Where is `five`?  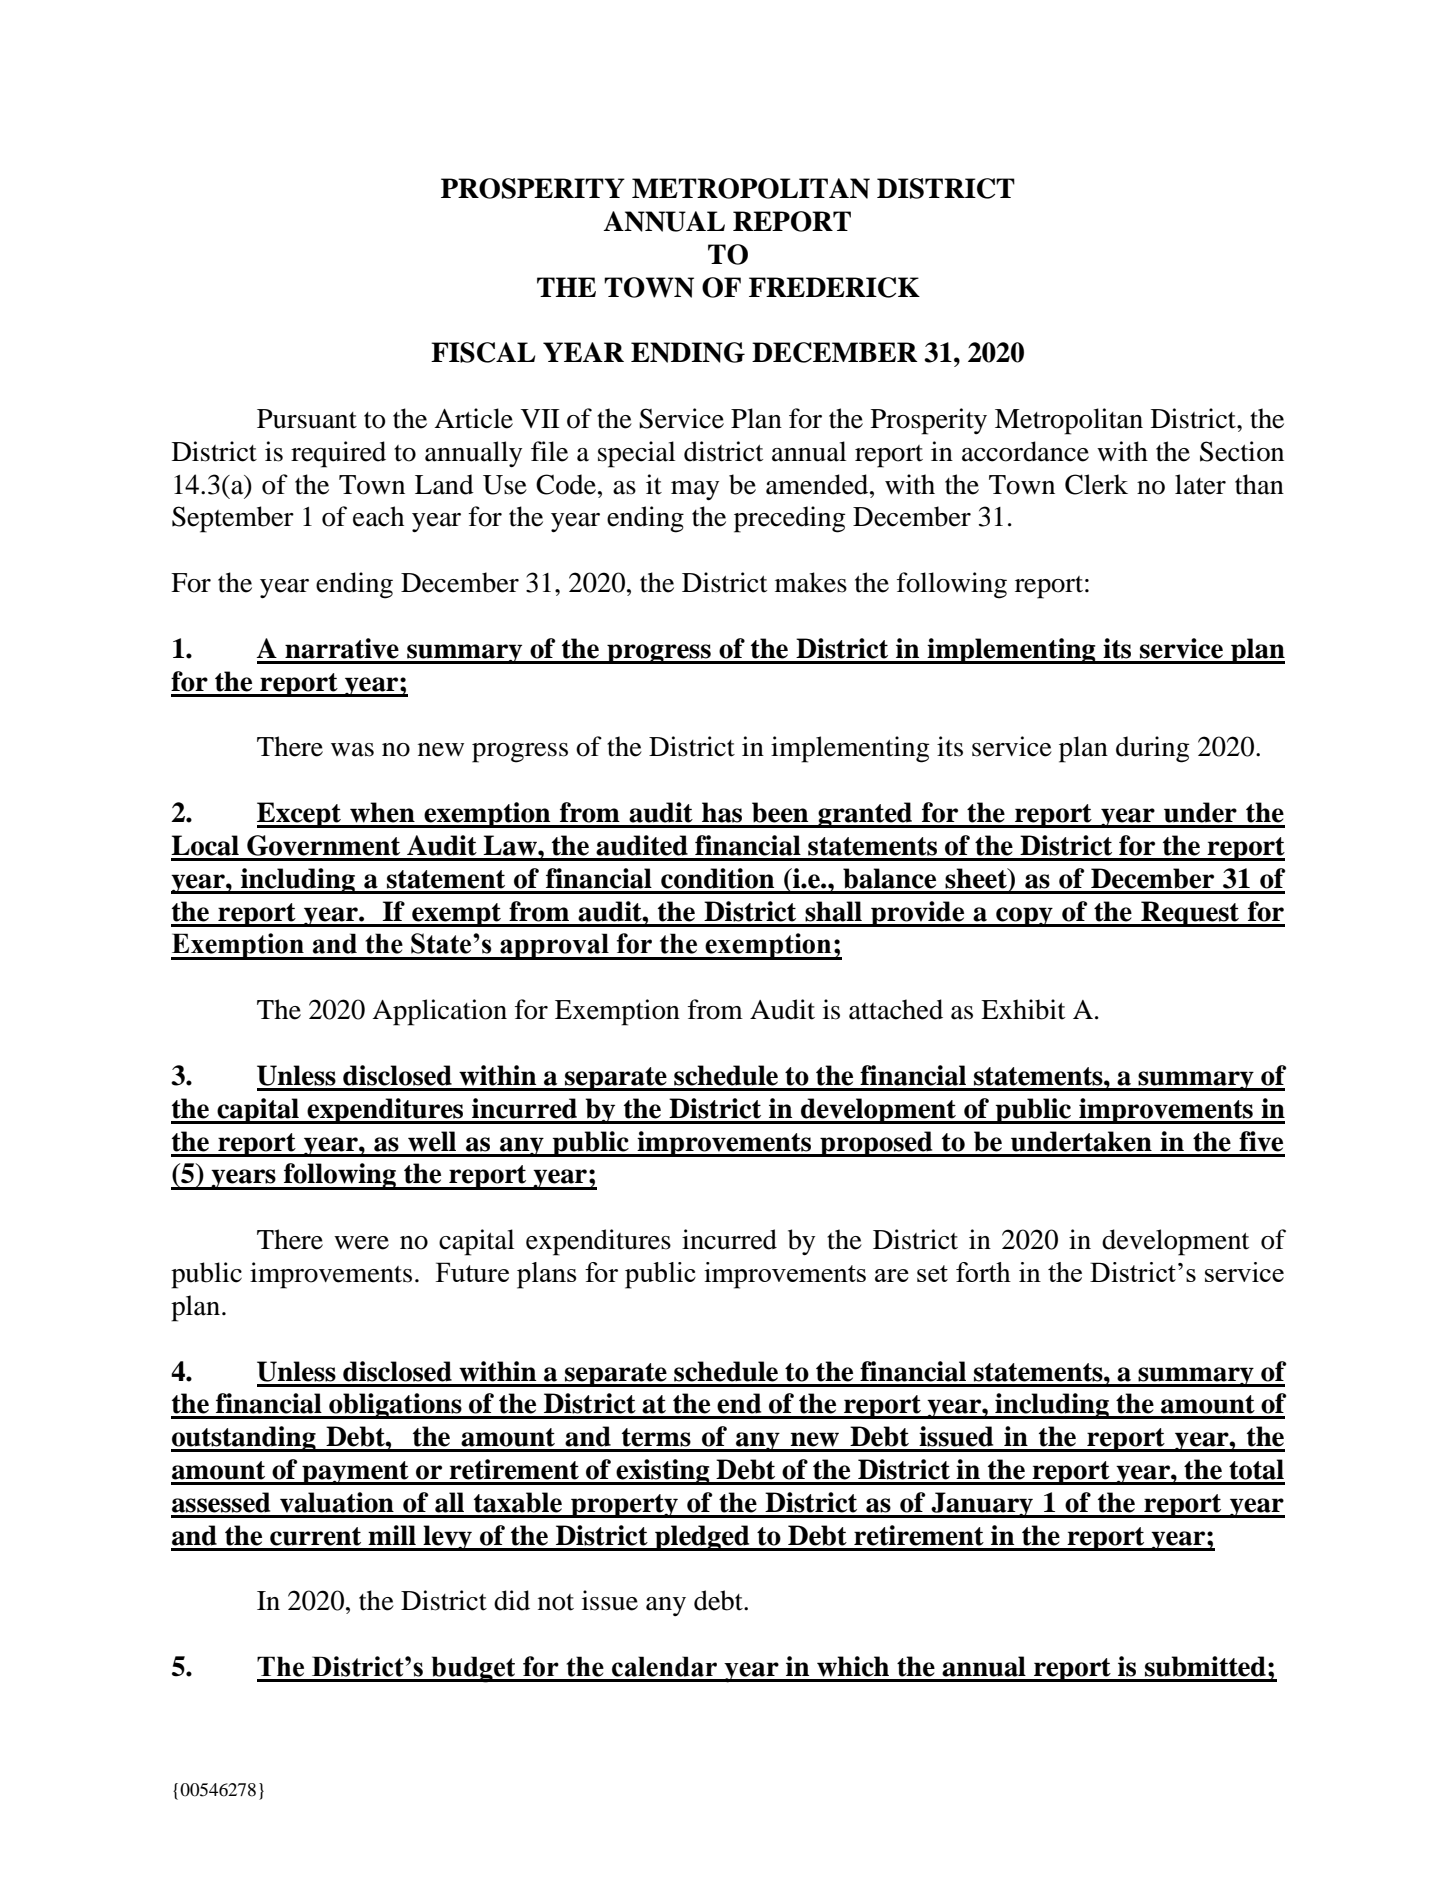
five is located at coordinates (1261, 1141).
